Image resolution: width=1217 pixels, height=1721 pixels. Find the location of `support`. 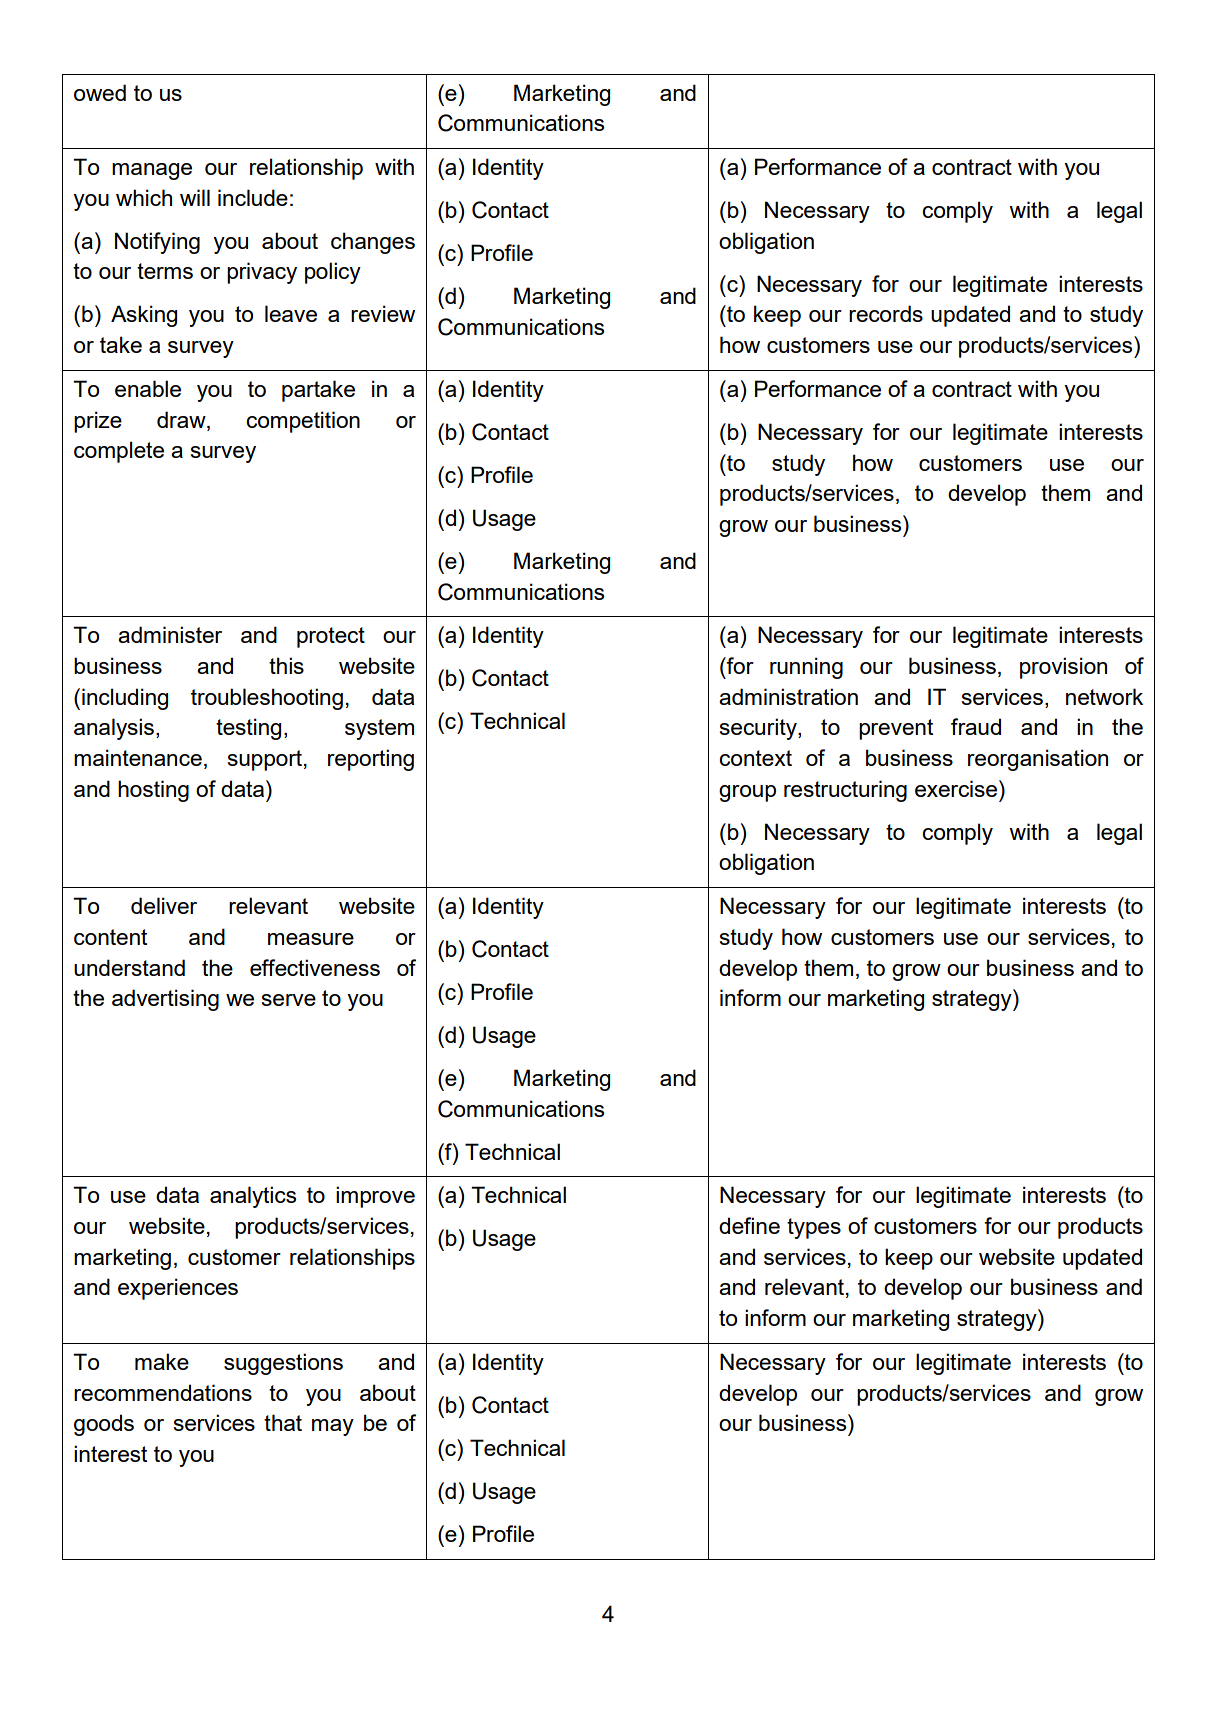

support is located at coordinates (264, 760).
